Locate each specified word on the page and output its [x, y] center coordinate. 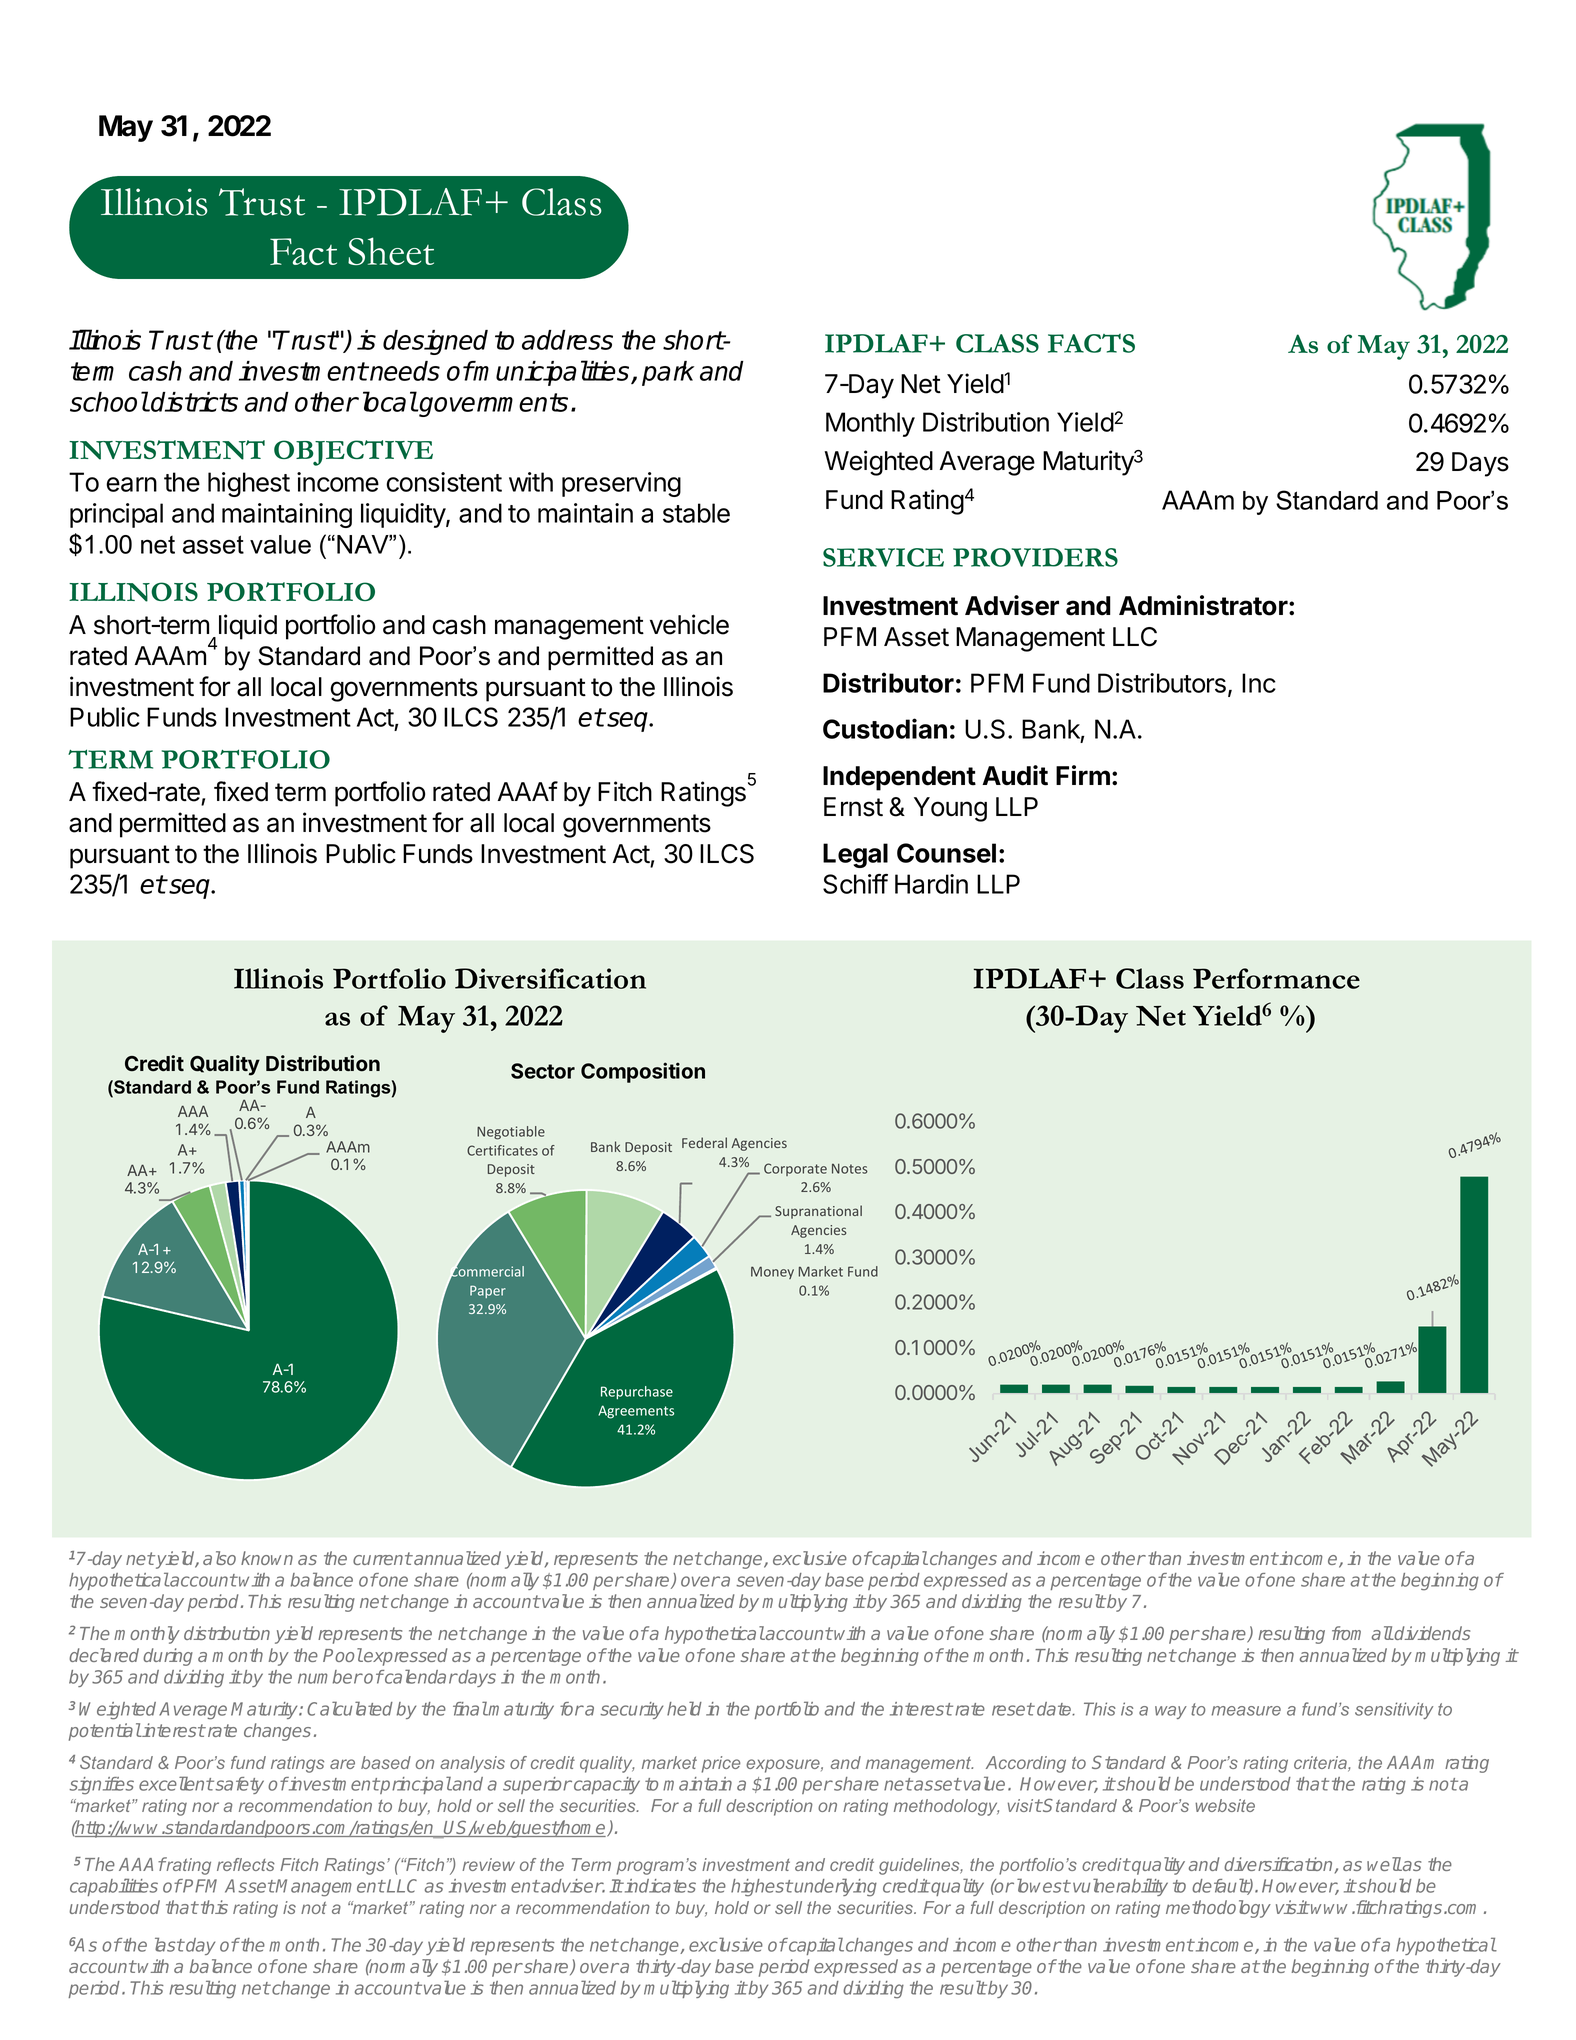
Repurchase [637, 1392]
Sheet [391, 251]
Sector [543, 1071]
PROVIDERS [1035, 557]
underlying [835, 1887]
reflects [246, 1864]
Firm [1083, 775]
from [1346, 1633]
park [668, 373]
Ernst [853, 807]
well [1384, 1864]
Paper [488, 1291]
